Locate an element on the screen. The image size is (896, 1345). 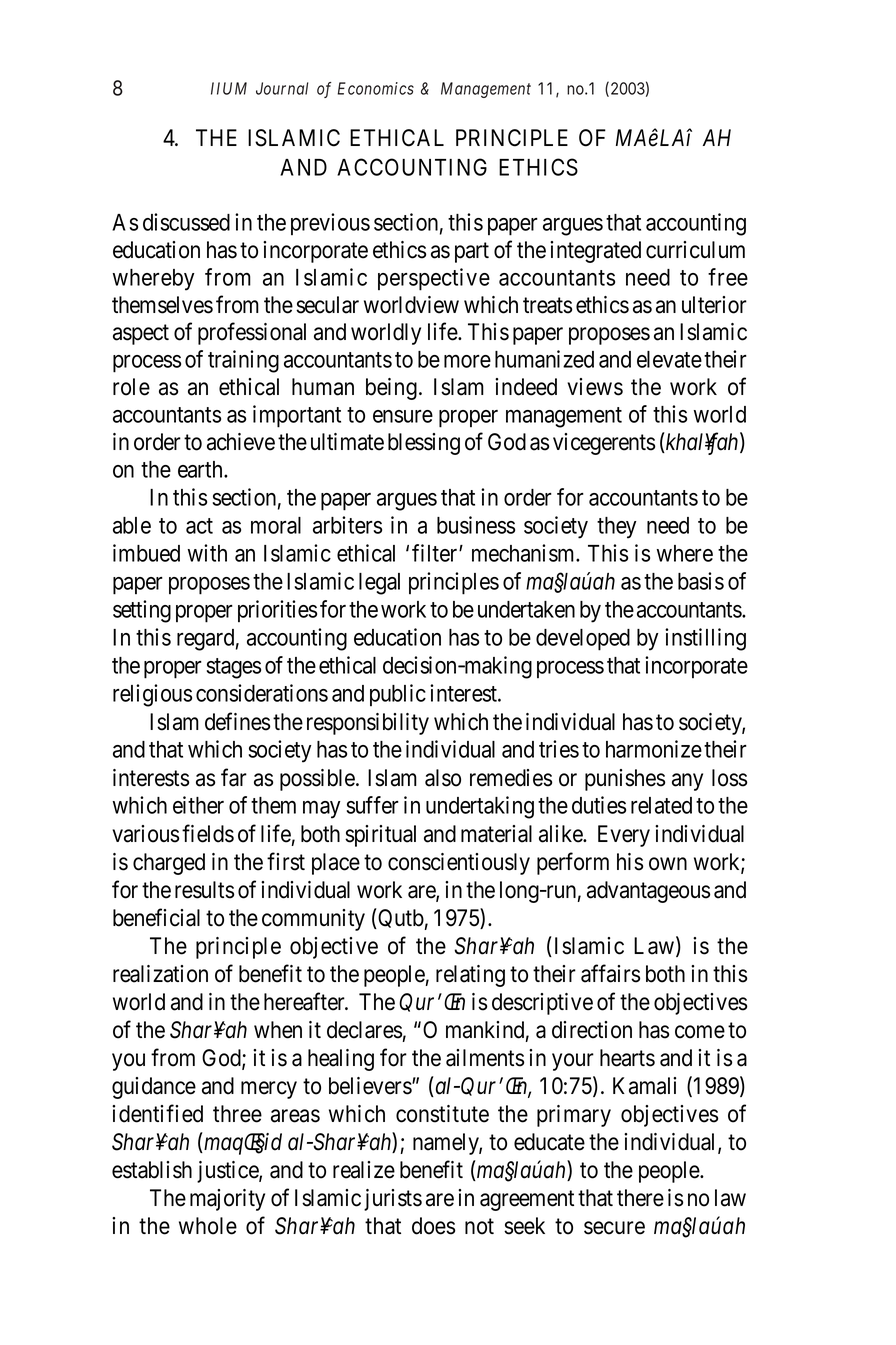
does is located at coordinates (433, 1226).
